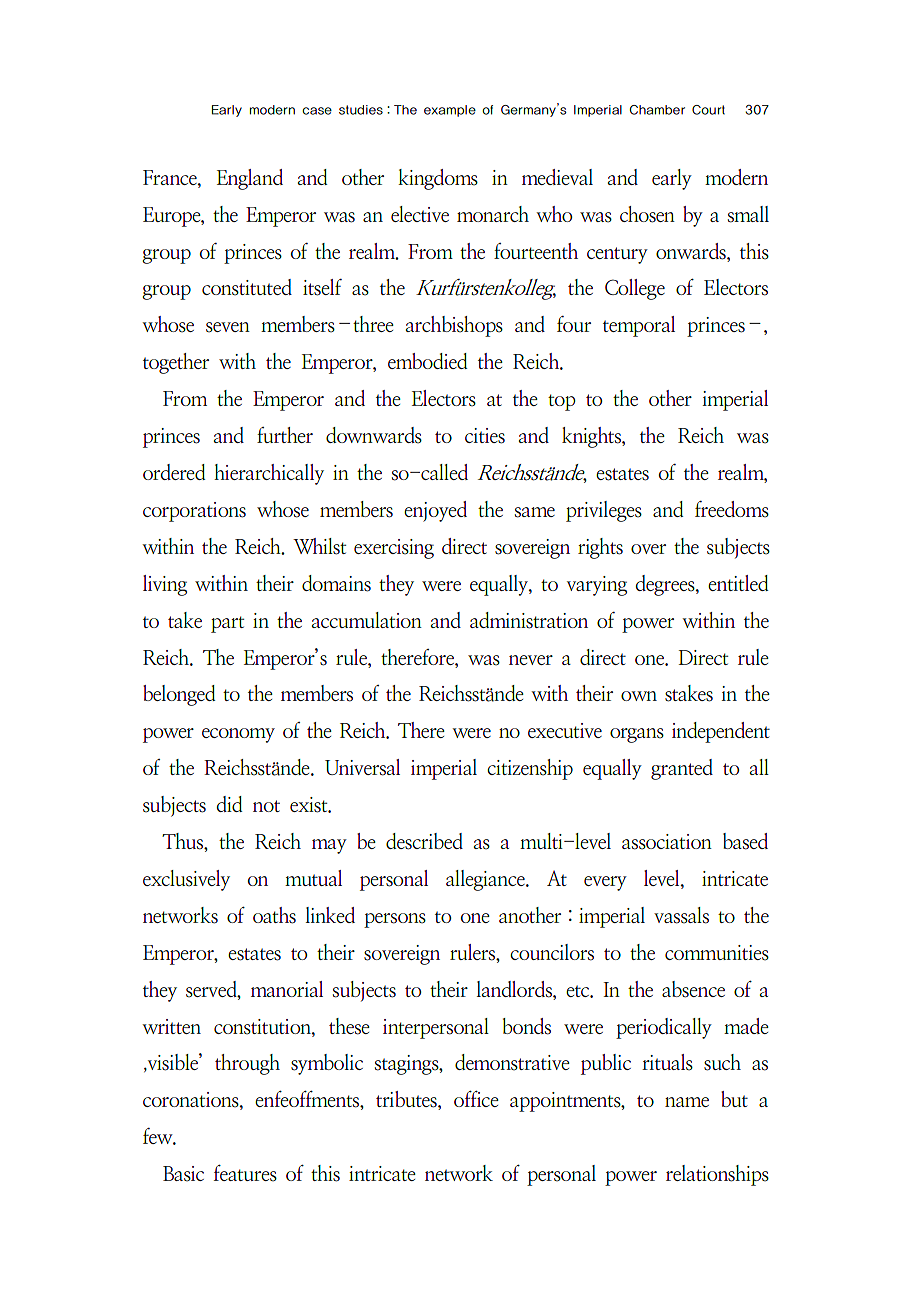 The width and height of the screenshot is (916, 1316). What do you see at coordinates (529, 620) in the screenshot?
I see `administration` at bounding box center [529, 620].
